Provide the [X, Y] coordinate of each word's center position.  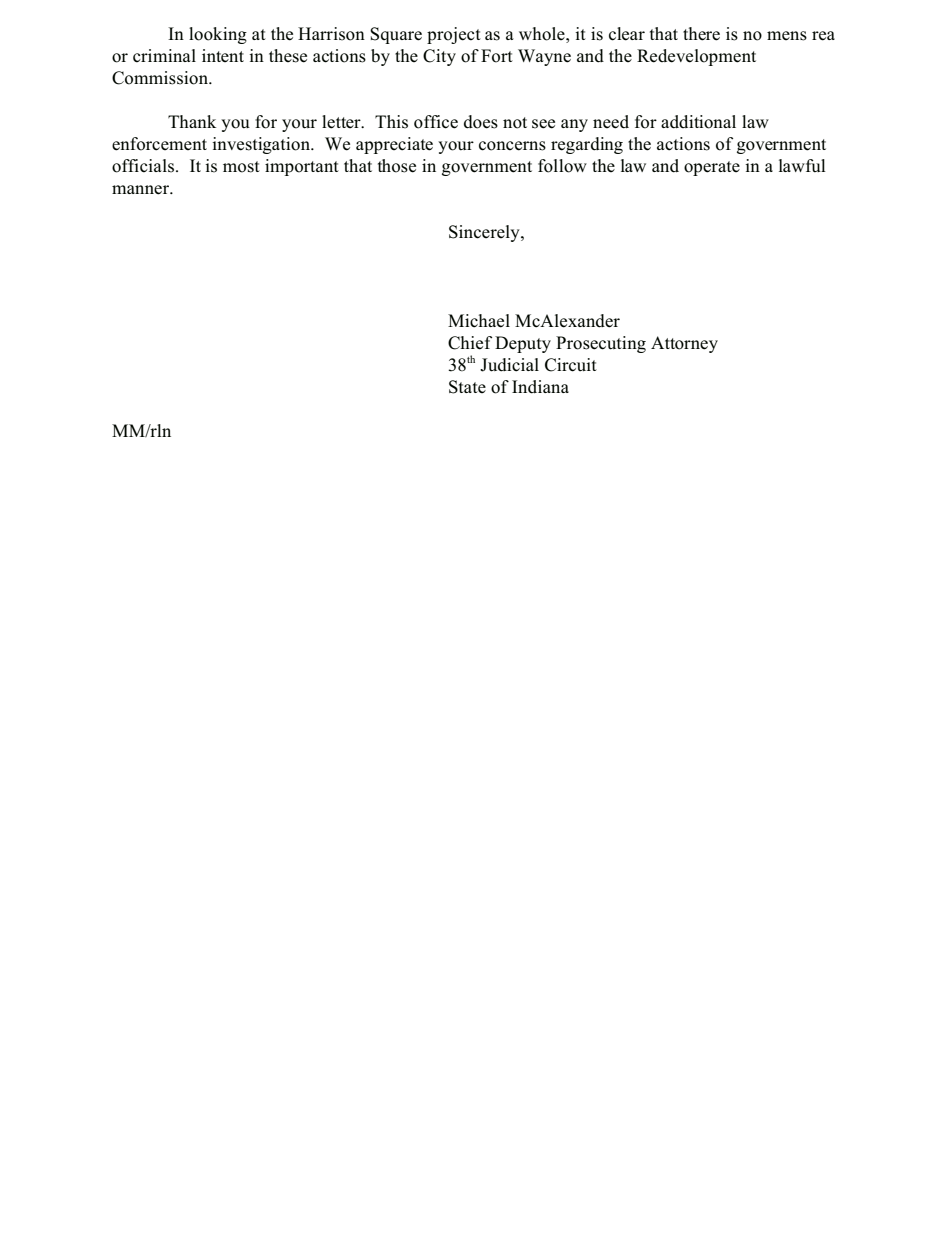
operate [712, 168]
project [454, 35]
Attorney [684, 344]
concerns [512, 146]
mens [787, 36]
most [241, 167]
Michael [479, 321]
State [467, 387]
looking [218, 35]
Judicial [509, 365]
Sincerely [485, 233]
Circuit [571, 365]
